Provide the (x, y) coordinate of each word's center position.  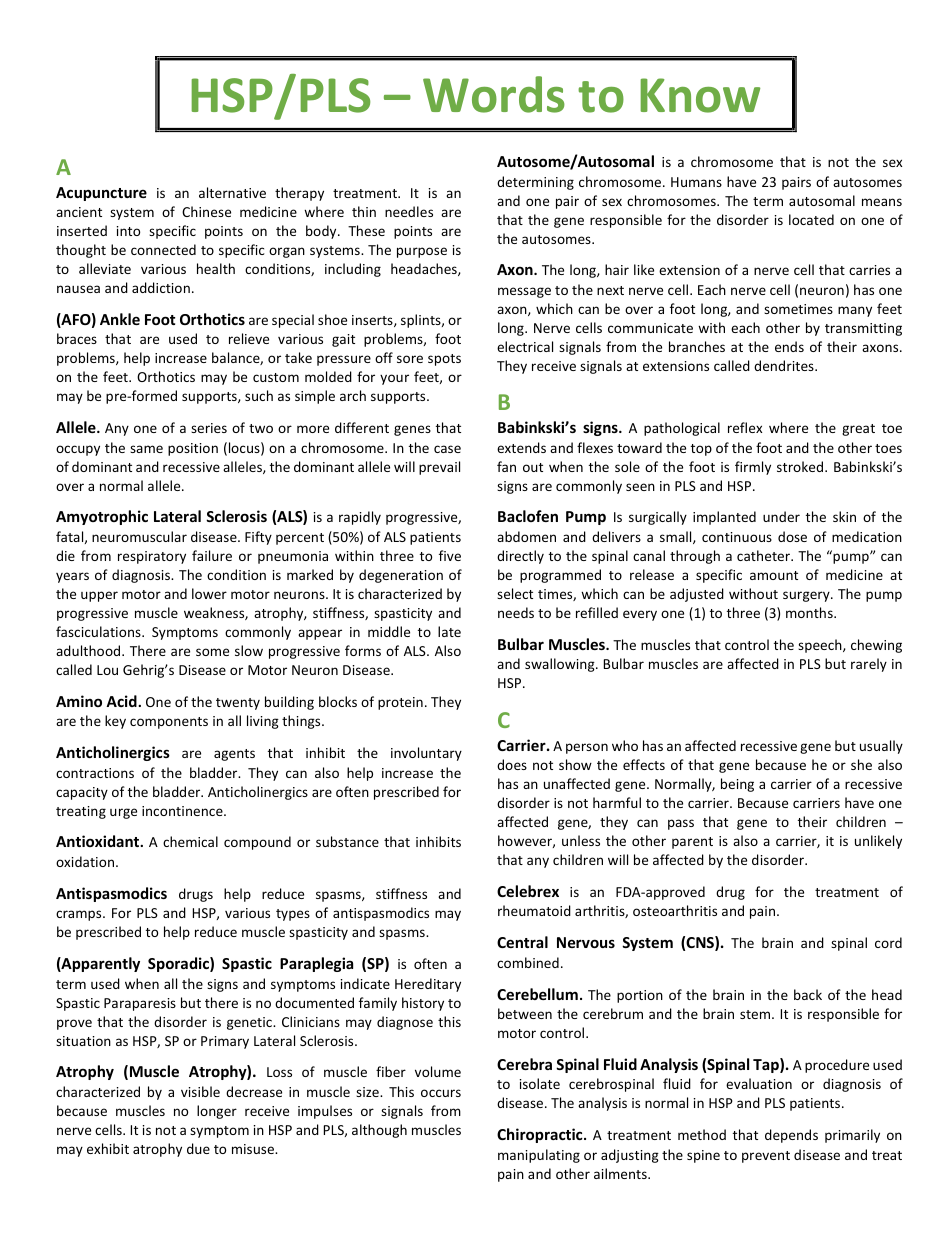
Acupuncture (101, 194)
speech (821, 646)
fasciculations (99, 631)
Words (494, 94)
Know (700, 95)
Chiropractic (541, 1135)
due (198, 1148)
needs (516, 612)
